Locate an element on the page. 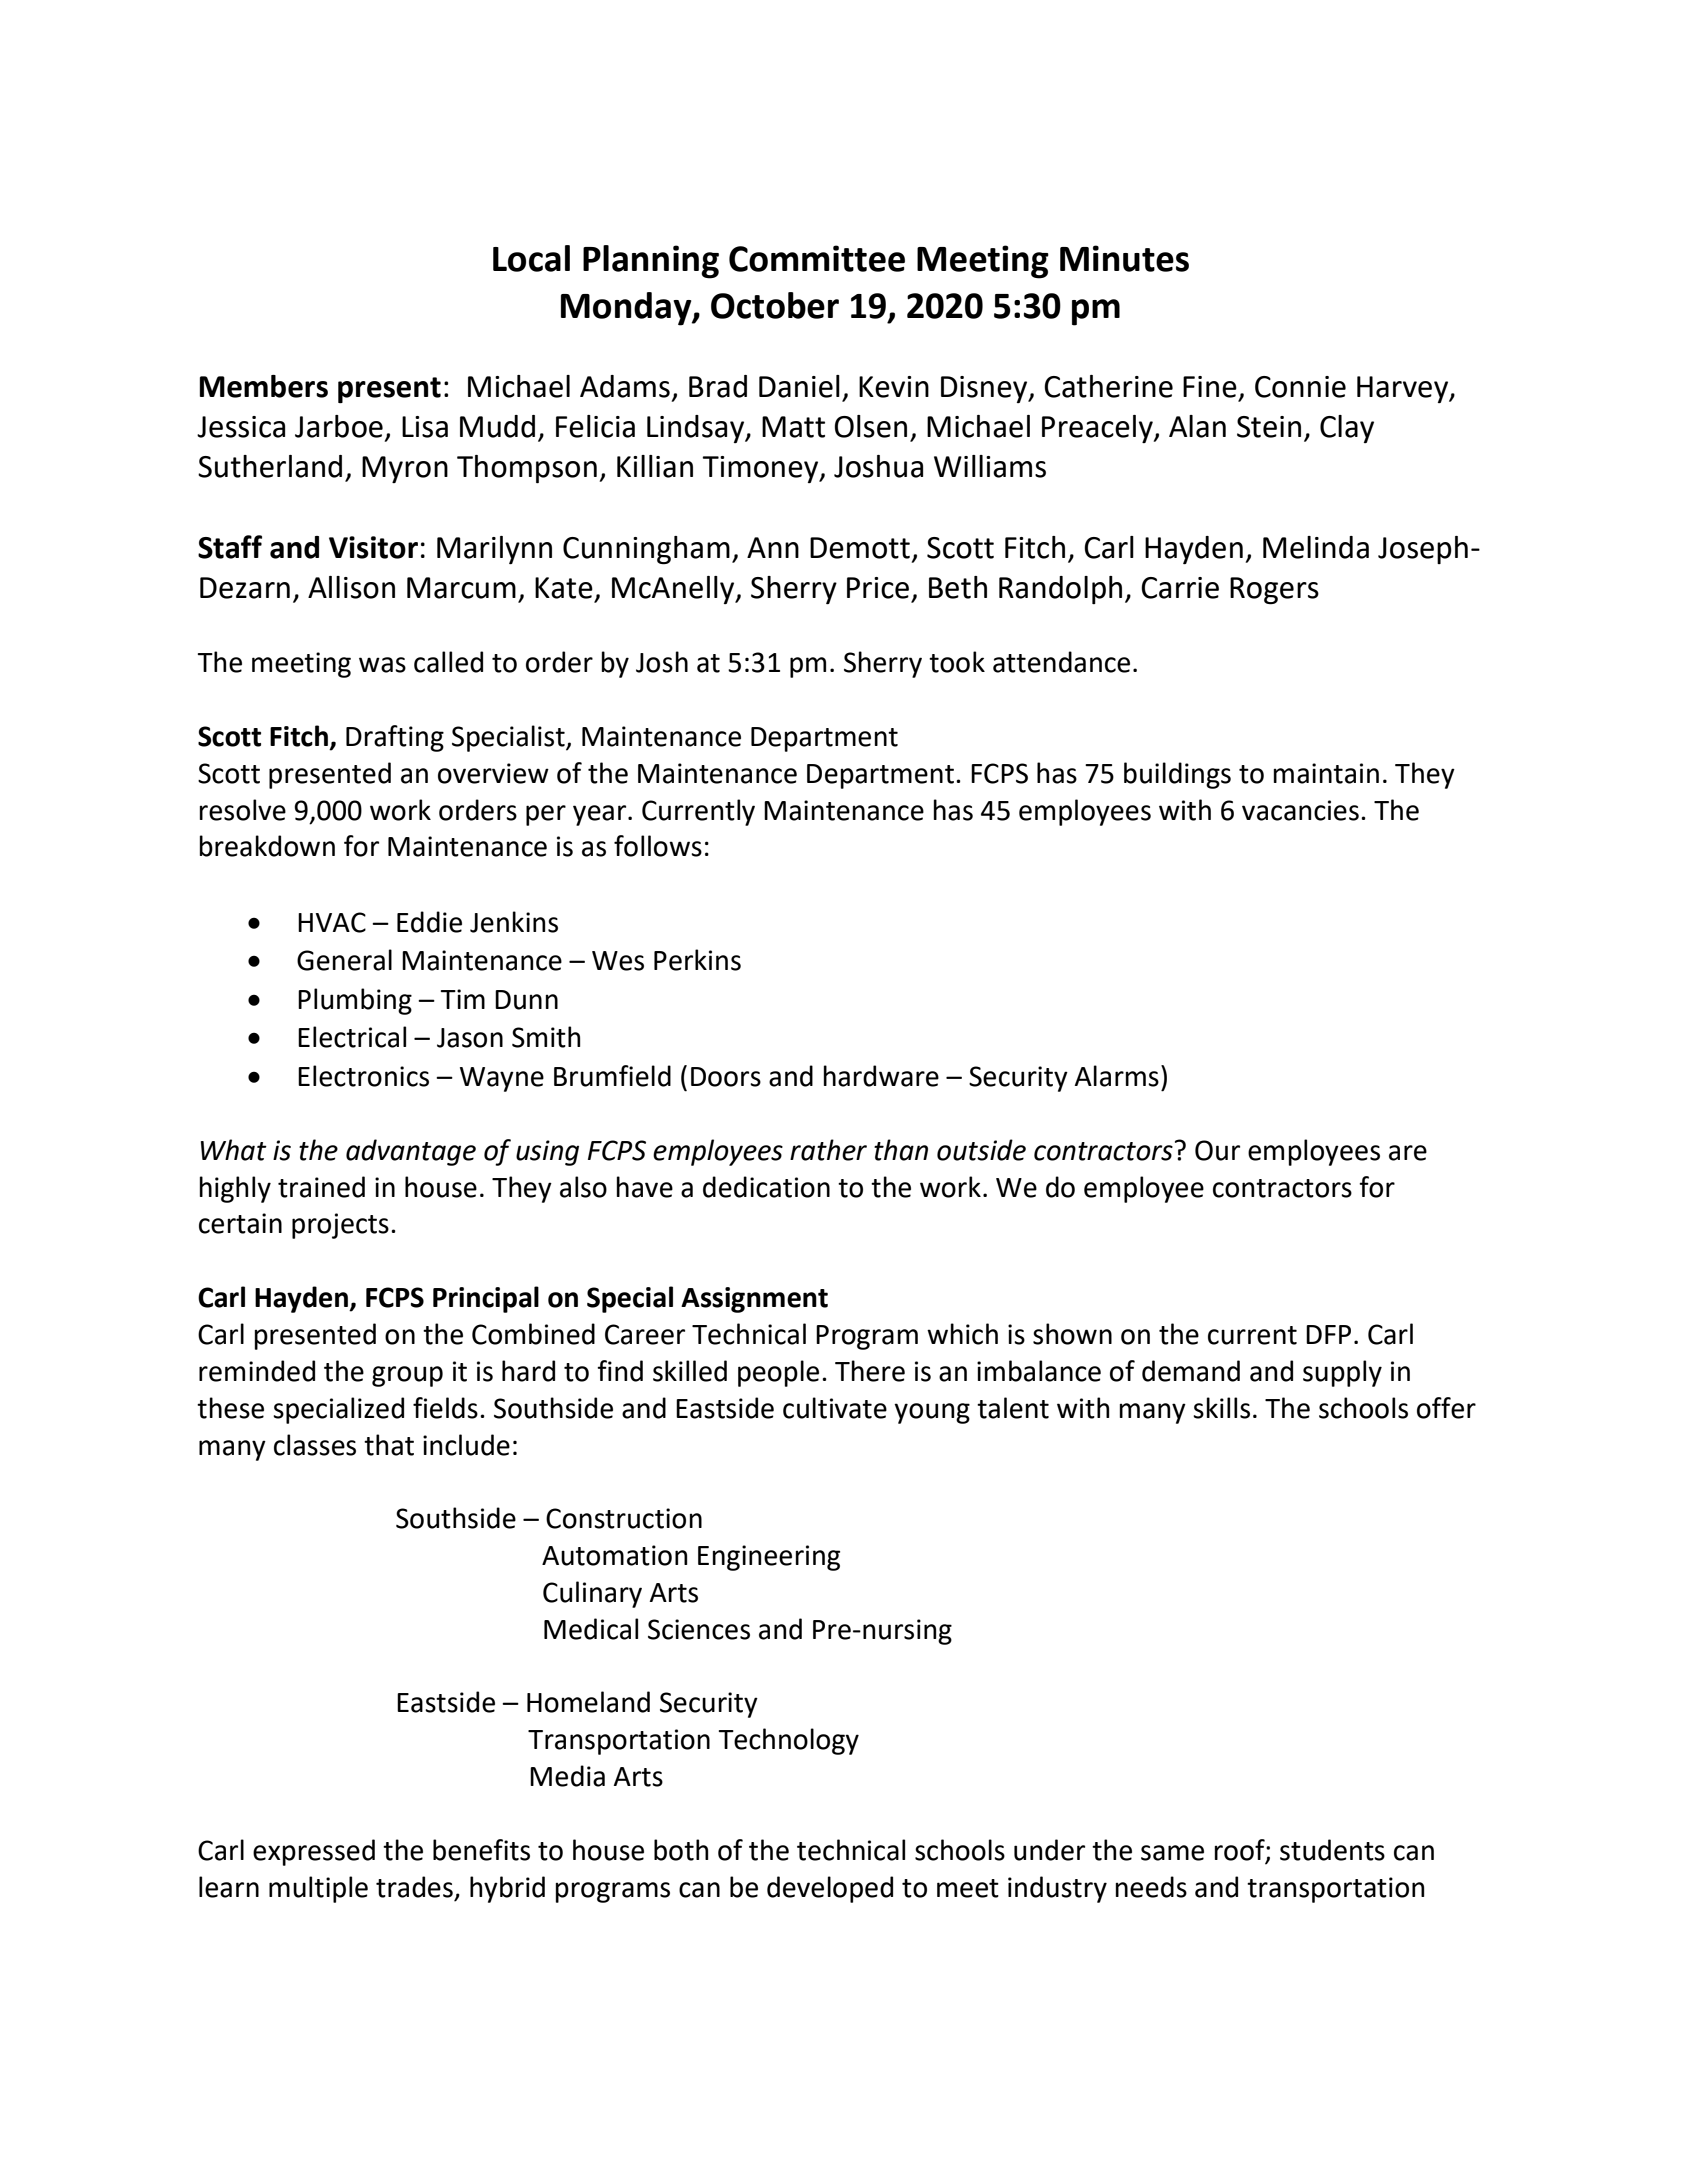 This page has width=1681, height=2175. October is located at coordinates (775, 305).
